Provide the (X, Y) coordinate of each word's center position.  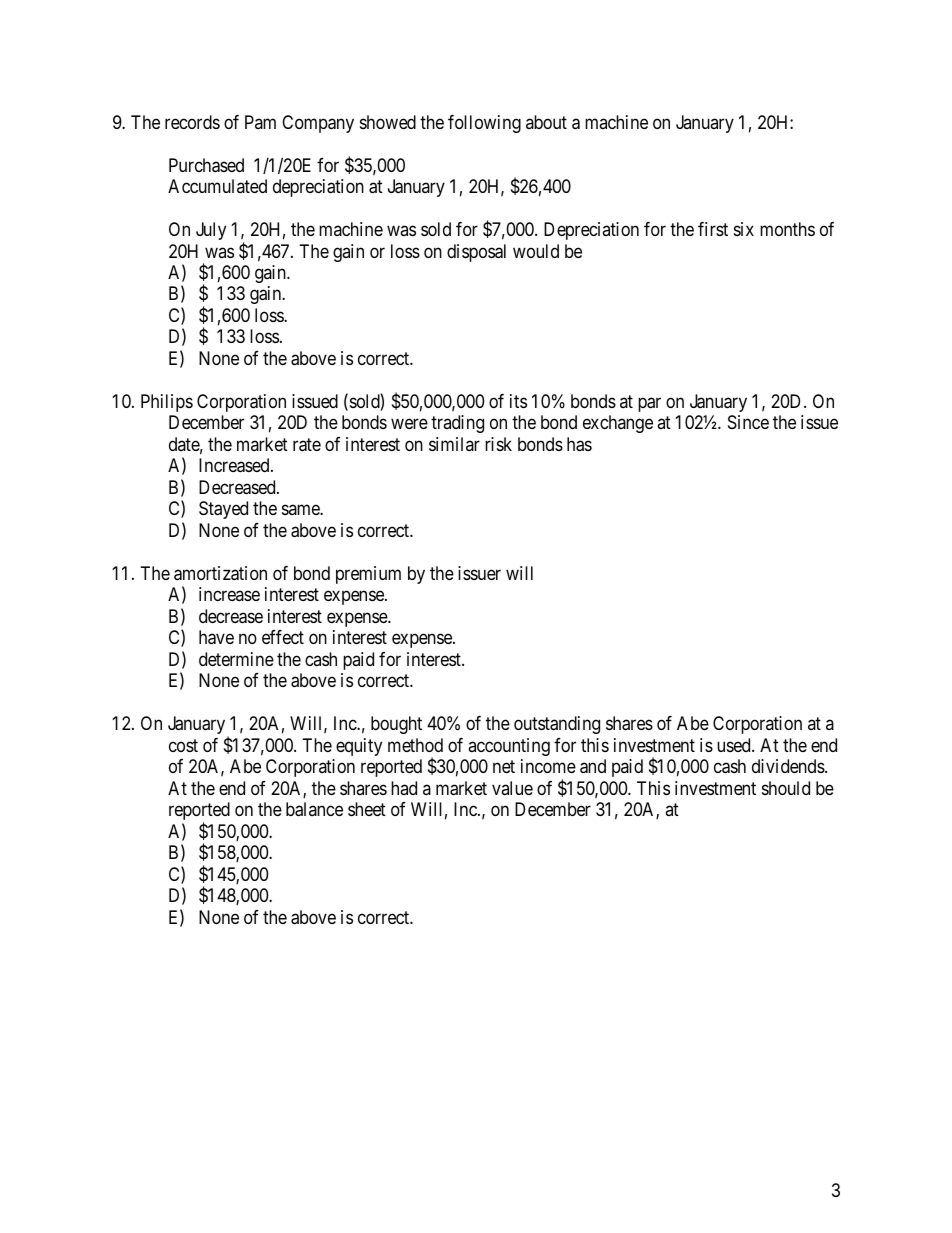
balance (314, 809)
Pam (260, 122)
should (786, 788)
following (484, 124)
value (512, 788)
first (713, 229)
